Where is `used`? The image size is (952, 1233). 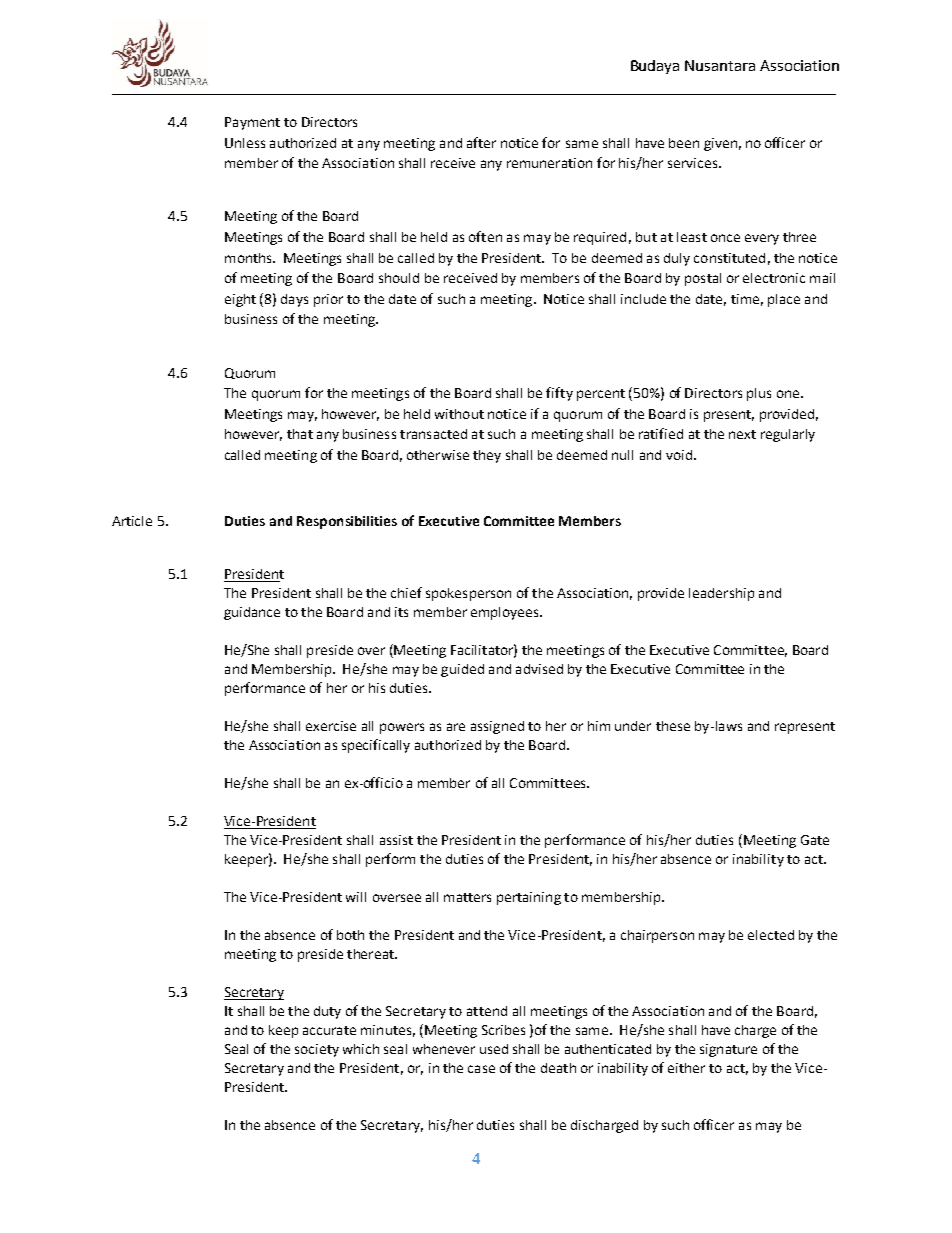
used is located at coordinates (494, 1049).
